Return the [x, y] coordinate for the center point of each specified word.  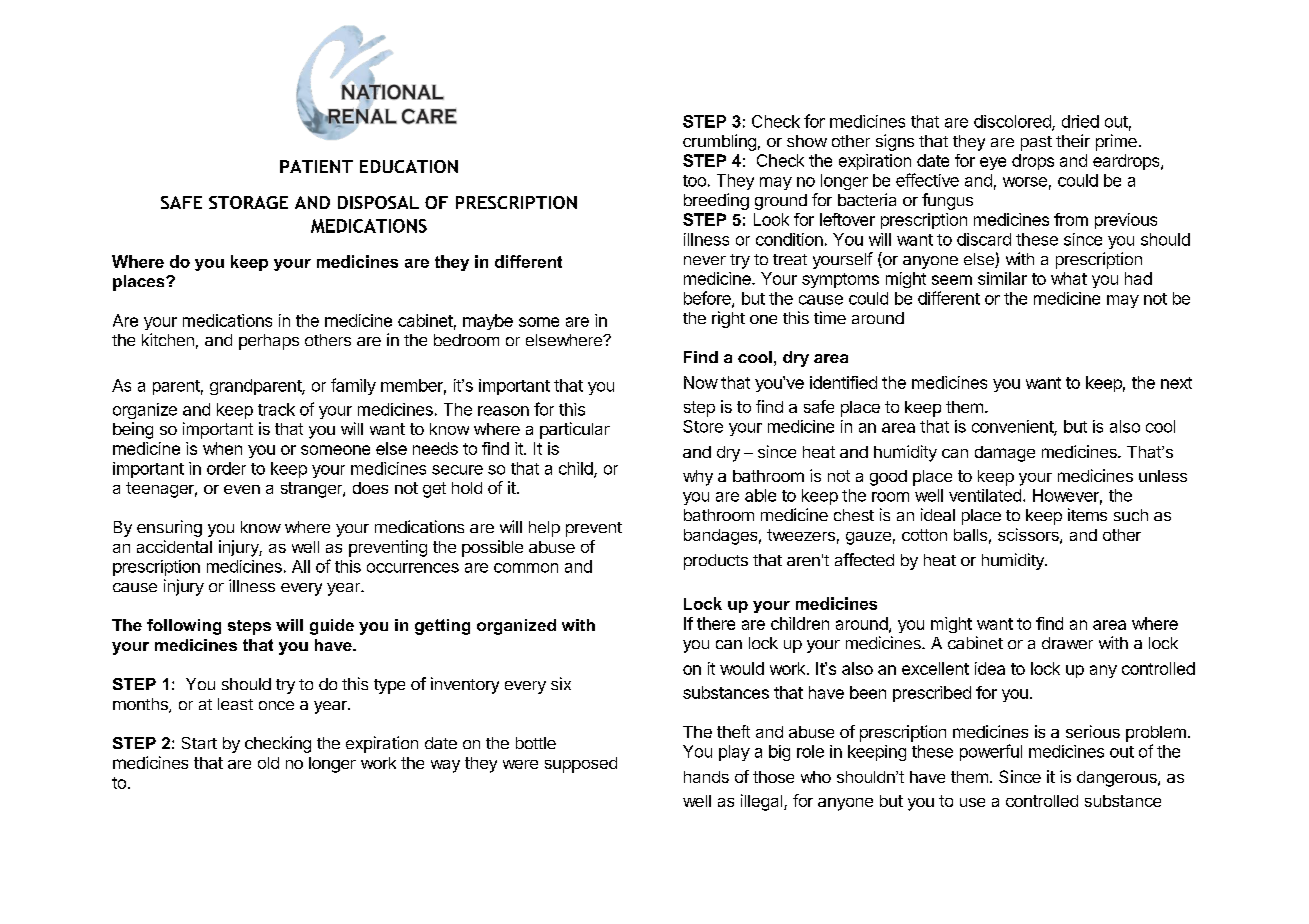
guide [332, 627]
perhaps [269, 342]
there [716, 623]
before [708, 299]
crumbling [719, 142]
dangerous [1118, 779]
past [1036, 143]
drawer [1067, 643]
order [226, 468]
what [1069, 278]
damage [1005, 454]
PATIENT [316, 166]
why [698, 478]
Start [199, 743]
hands [706, 777]
